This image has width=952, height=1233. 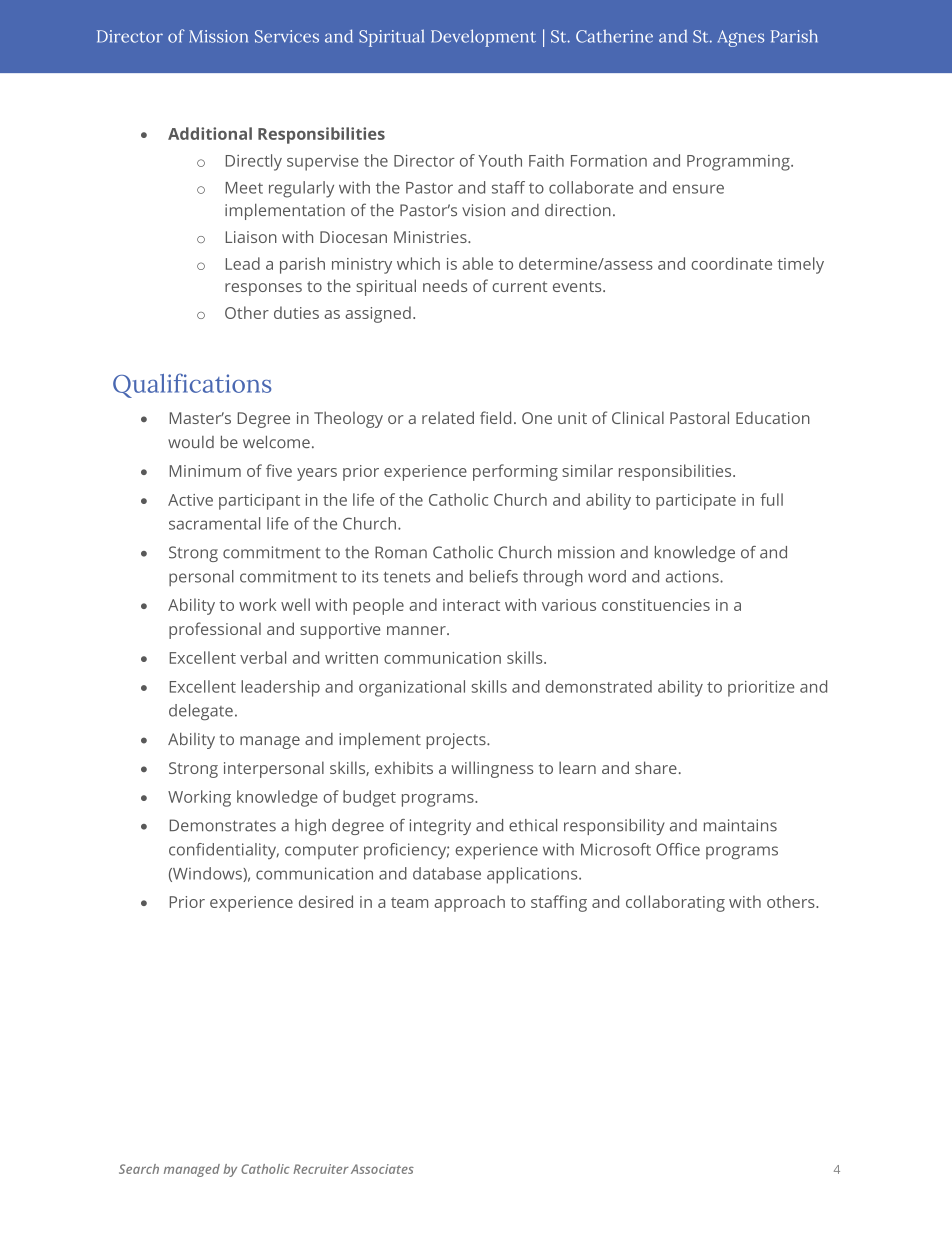 What do you see at coordinates (483, 38) in the image?
I see `Development` at bounding box center [483, 38].
